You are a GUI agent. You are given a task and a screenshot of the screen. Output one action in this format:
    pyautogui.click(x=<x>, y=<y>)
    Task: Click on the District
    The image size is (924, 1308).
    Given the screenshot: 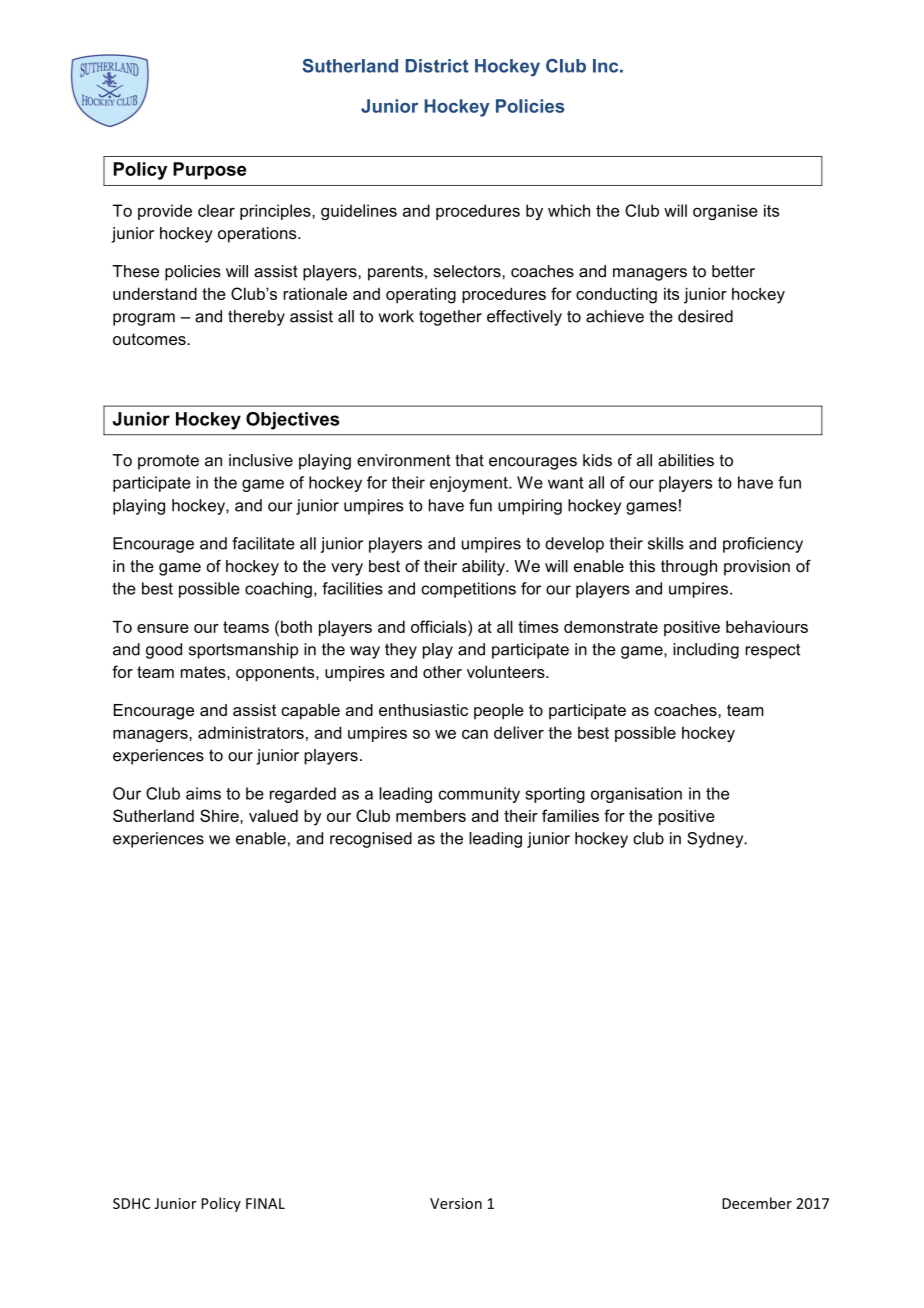 What is the action you would take?
    pyautogui.click(x=437, y=66)
